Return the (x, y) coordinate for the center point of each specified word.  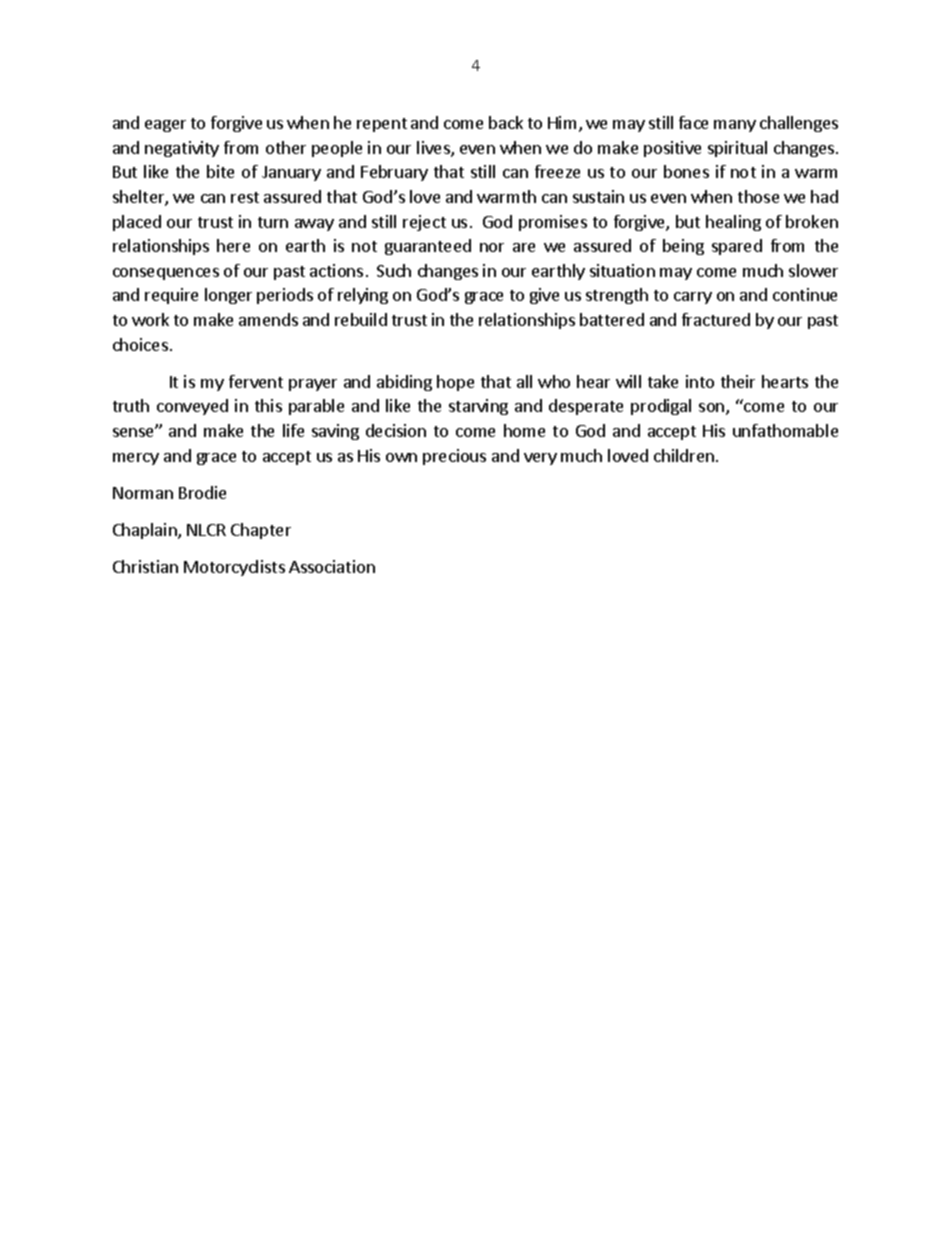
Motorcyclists (234, 568)
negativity (182, 149)
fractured (716, 319)
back (506, 122)
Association (332, 566)
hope (455, 383)
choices (140, 344)
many (735, 126)
